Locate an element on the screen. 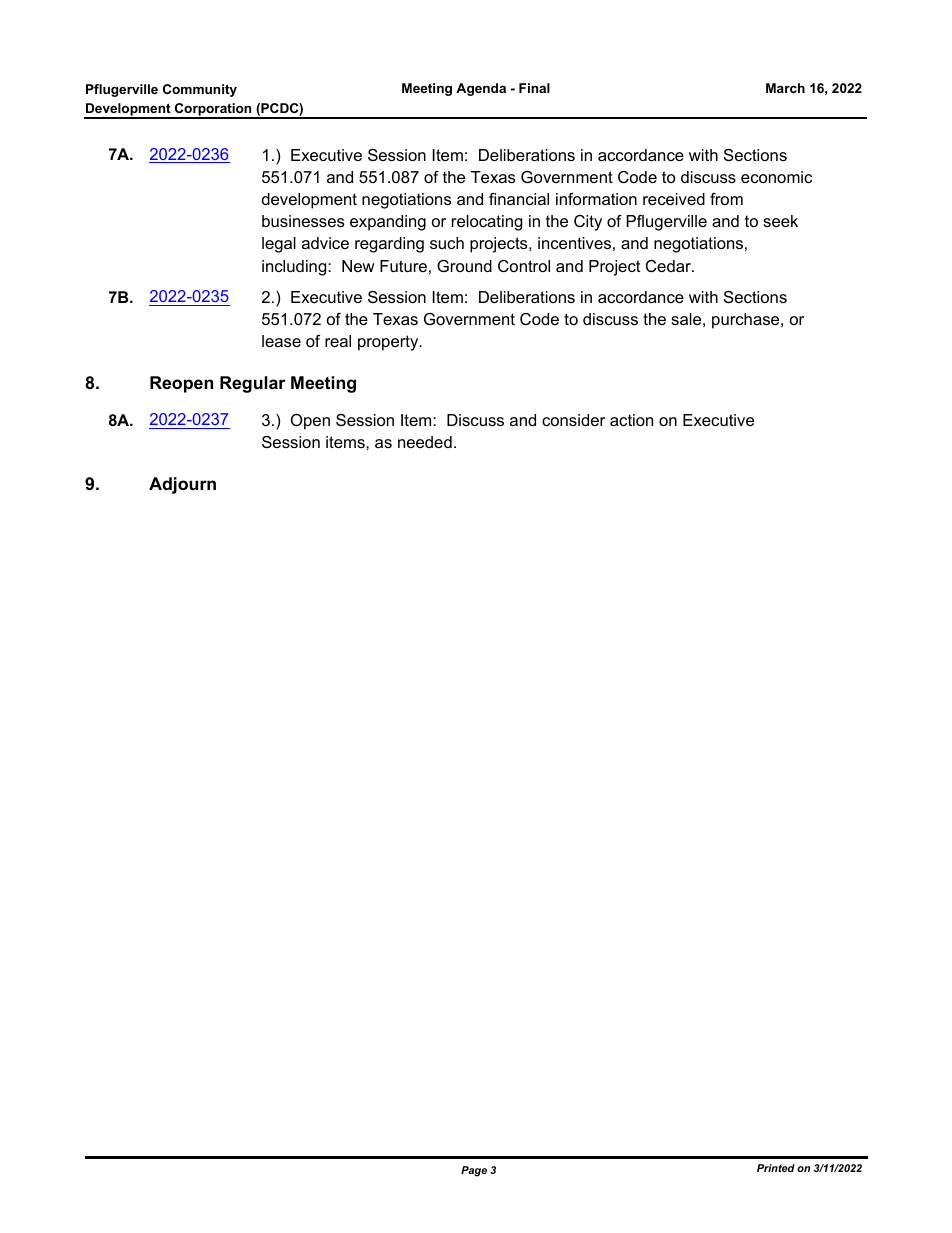  consider is located at coordinates (573, 420).
